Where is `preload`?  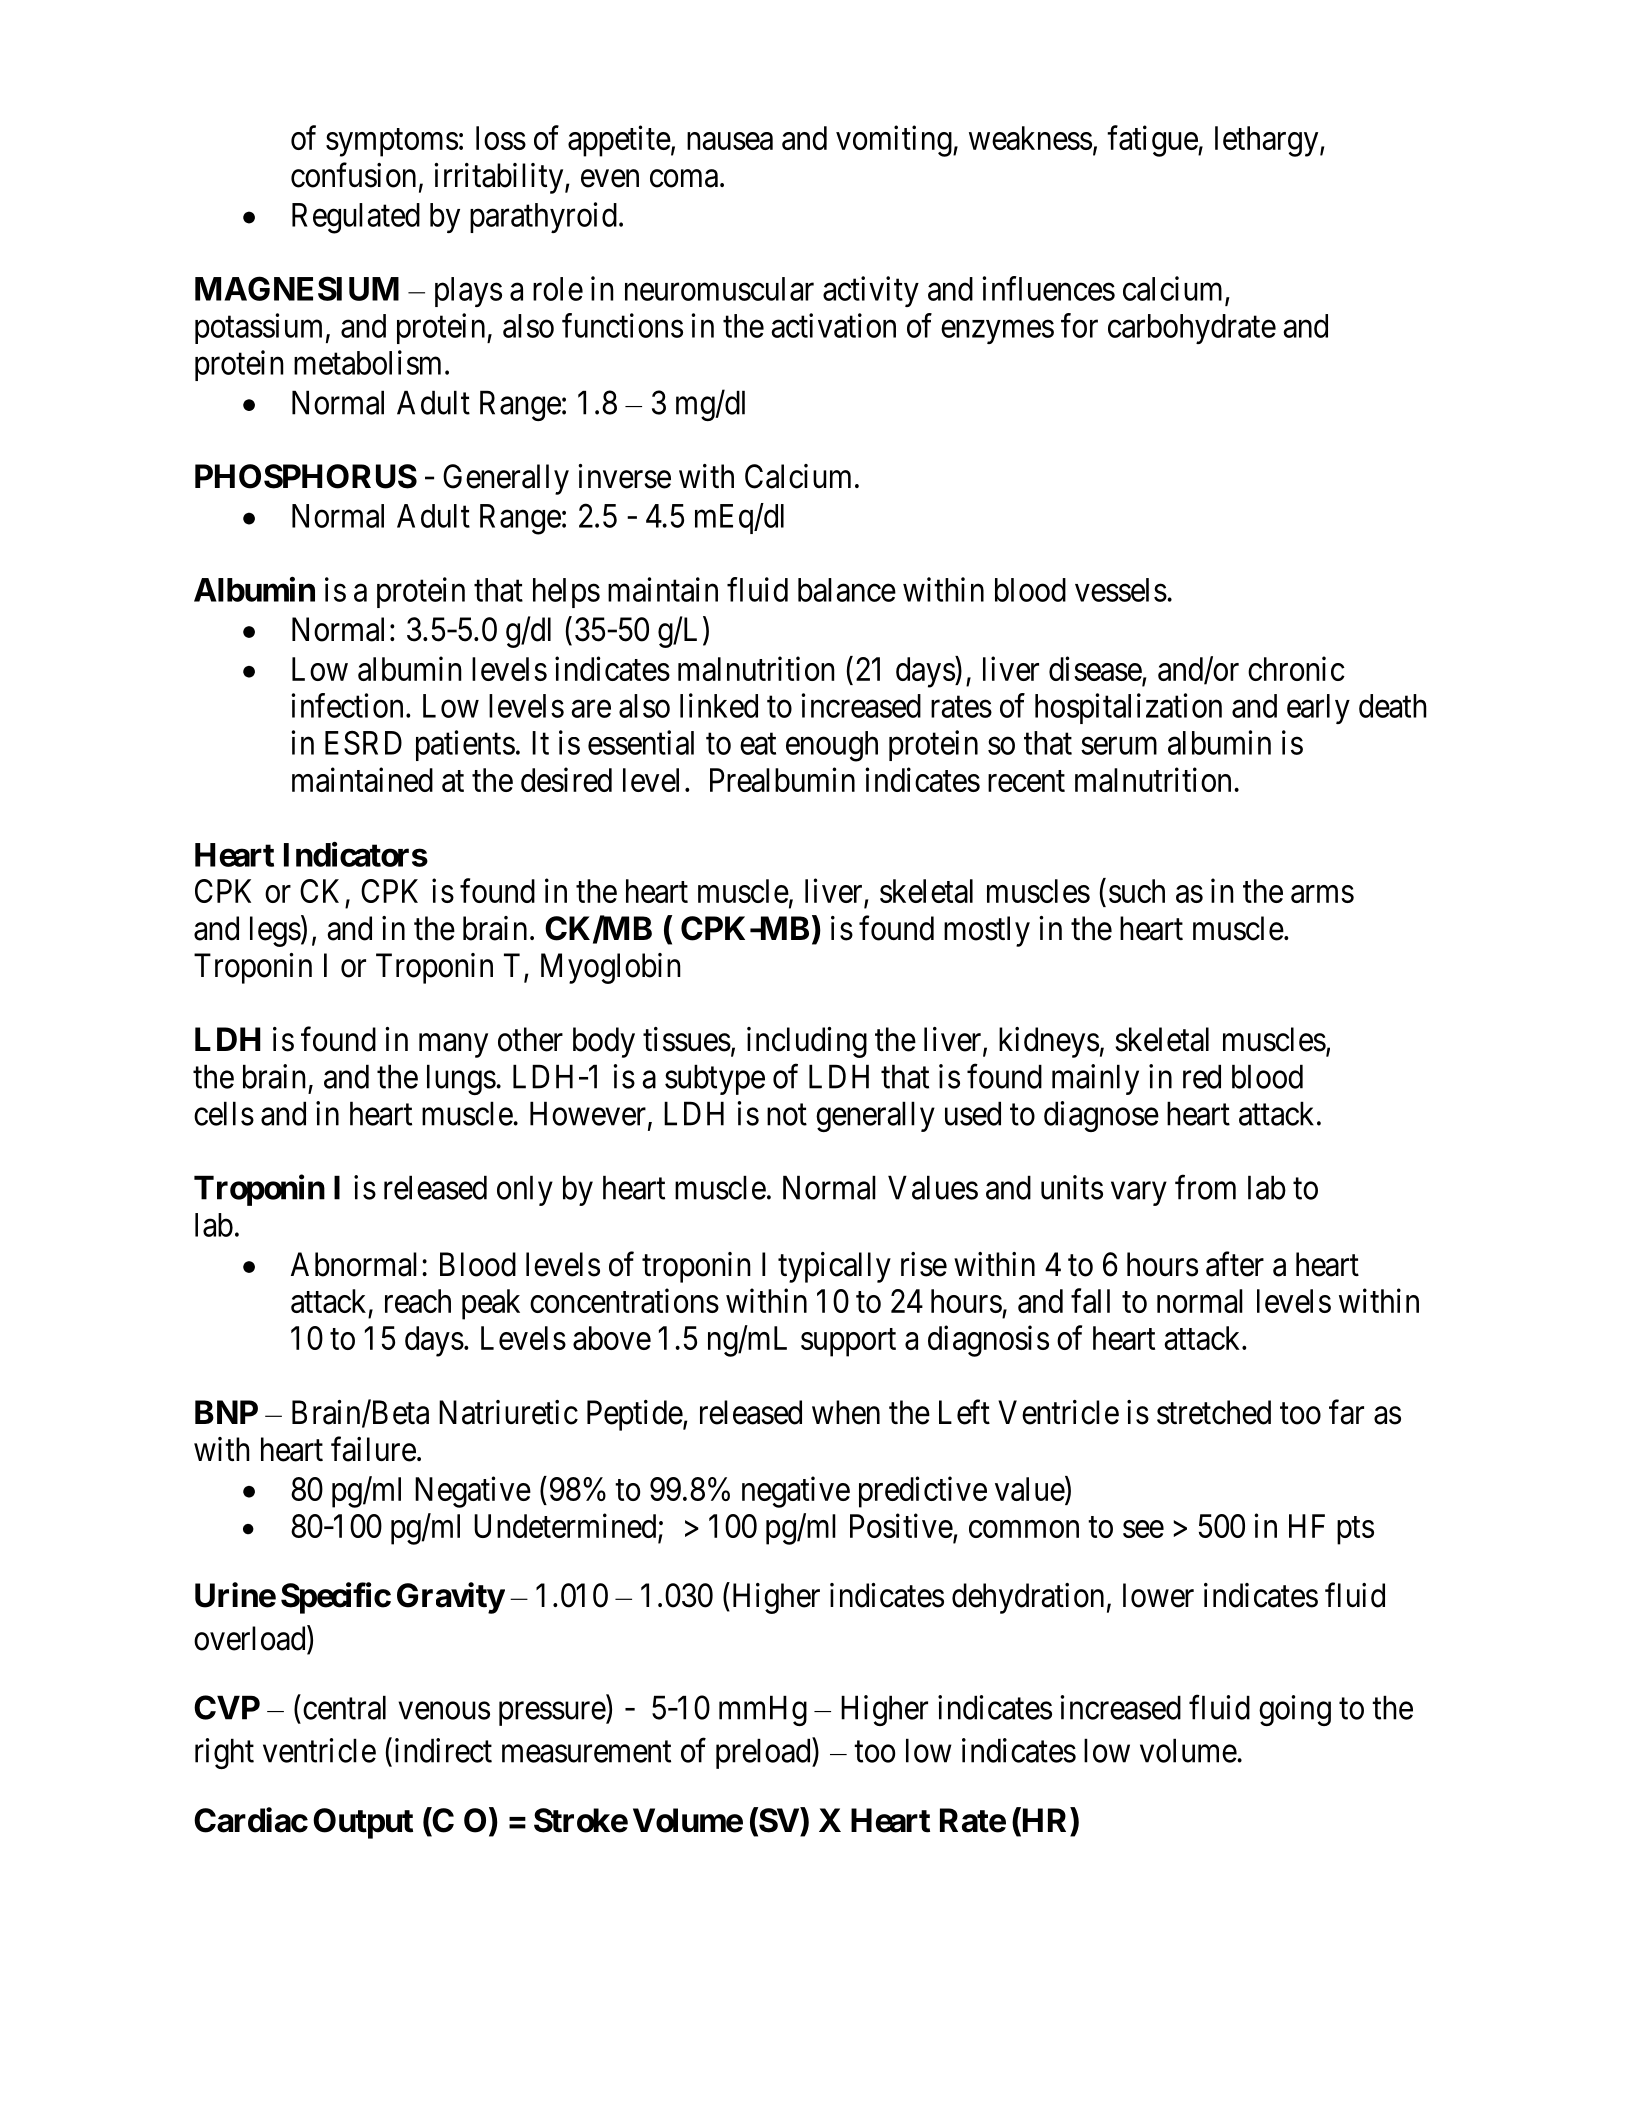 preload is located at coordinates (764, 1753).
